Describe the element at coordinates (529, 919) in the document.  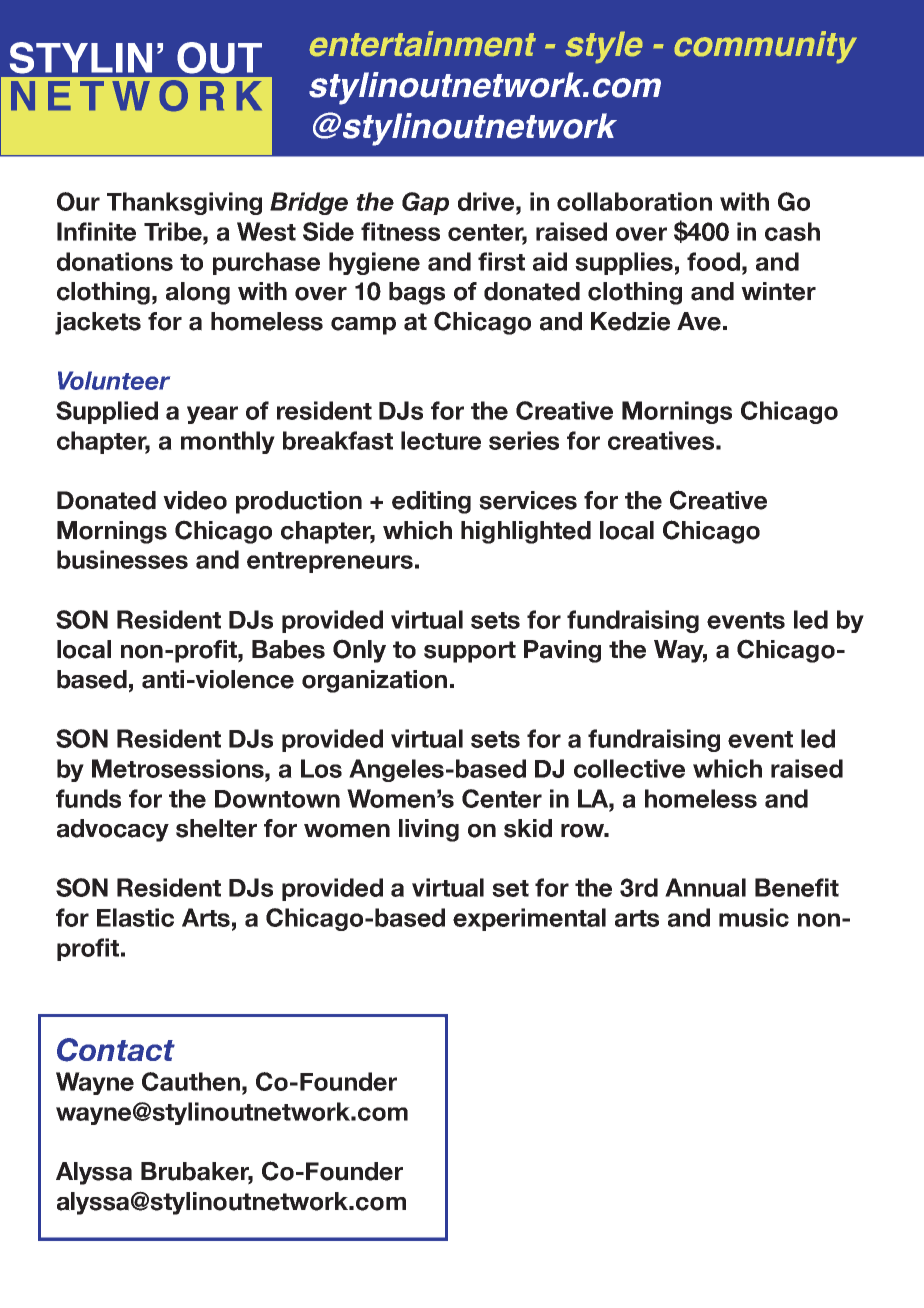
I see `experimental` at that location.
